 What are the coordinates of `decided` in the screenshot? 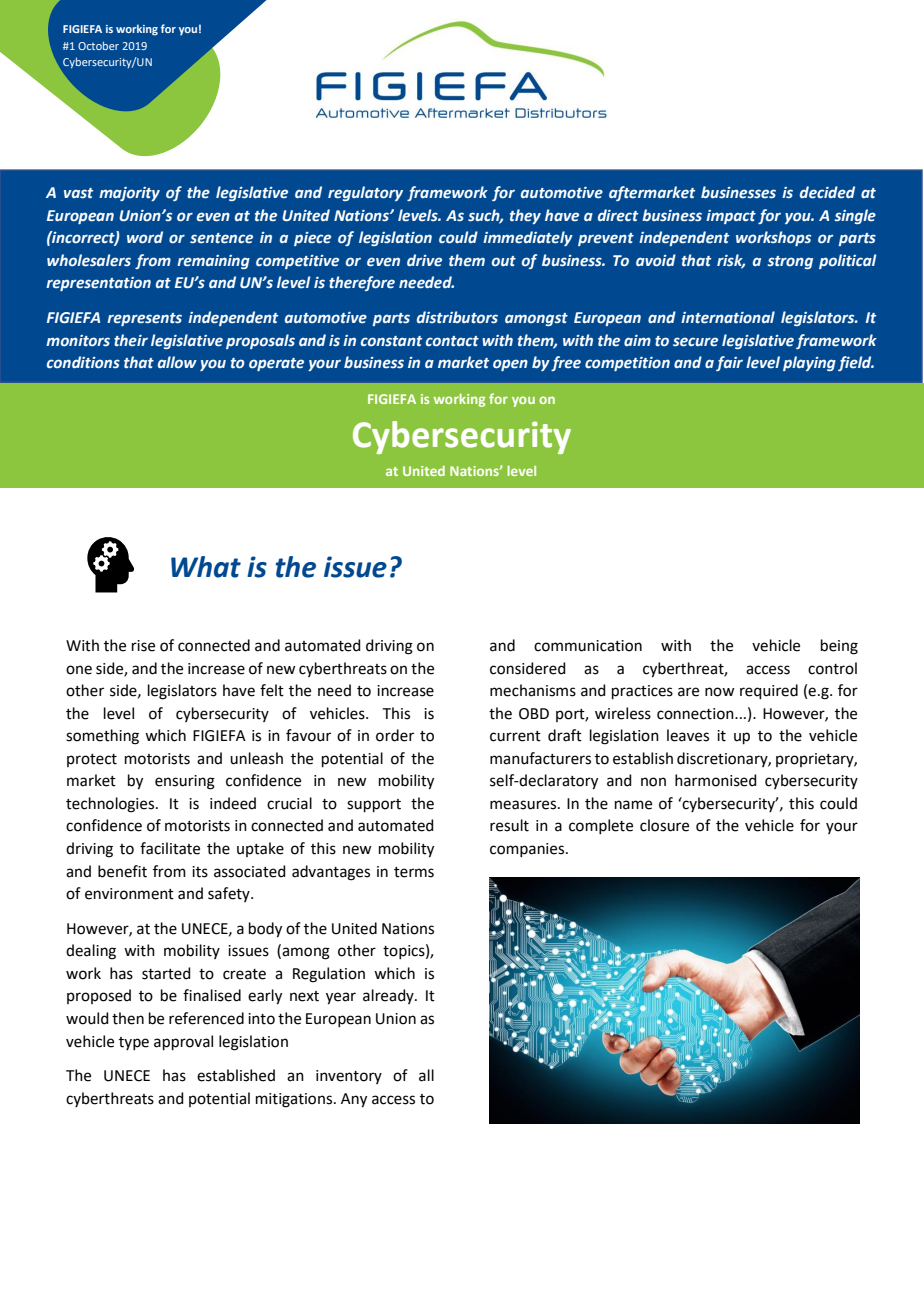 It's located at (827, 192).
